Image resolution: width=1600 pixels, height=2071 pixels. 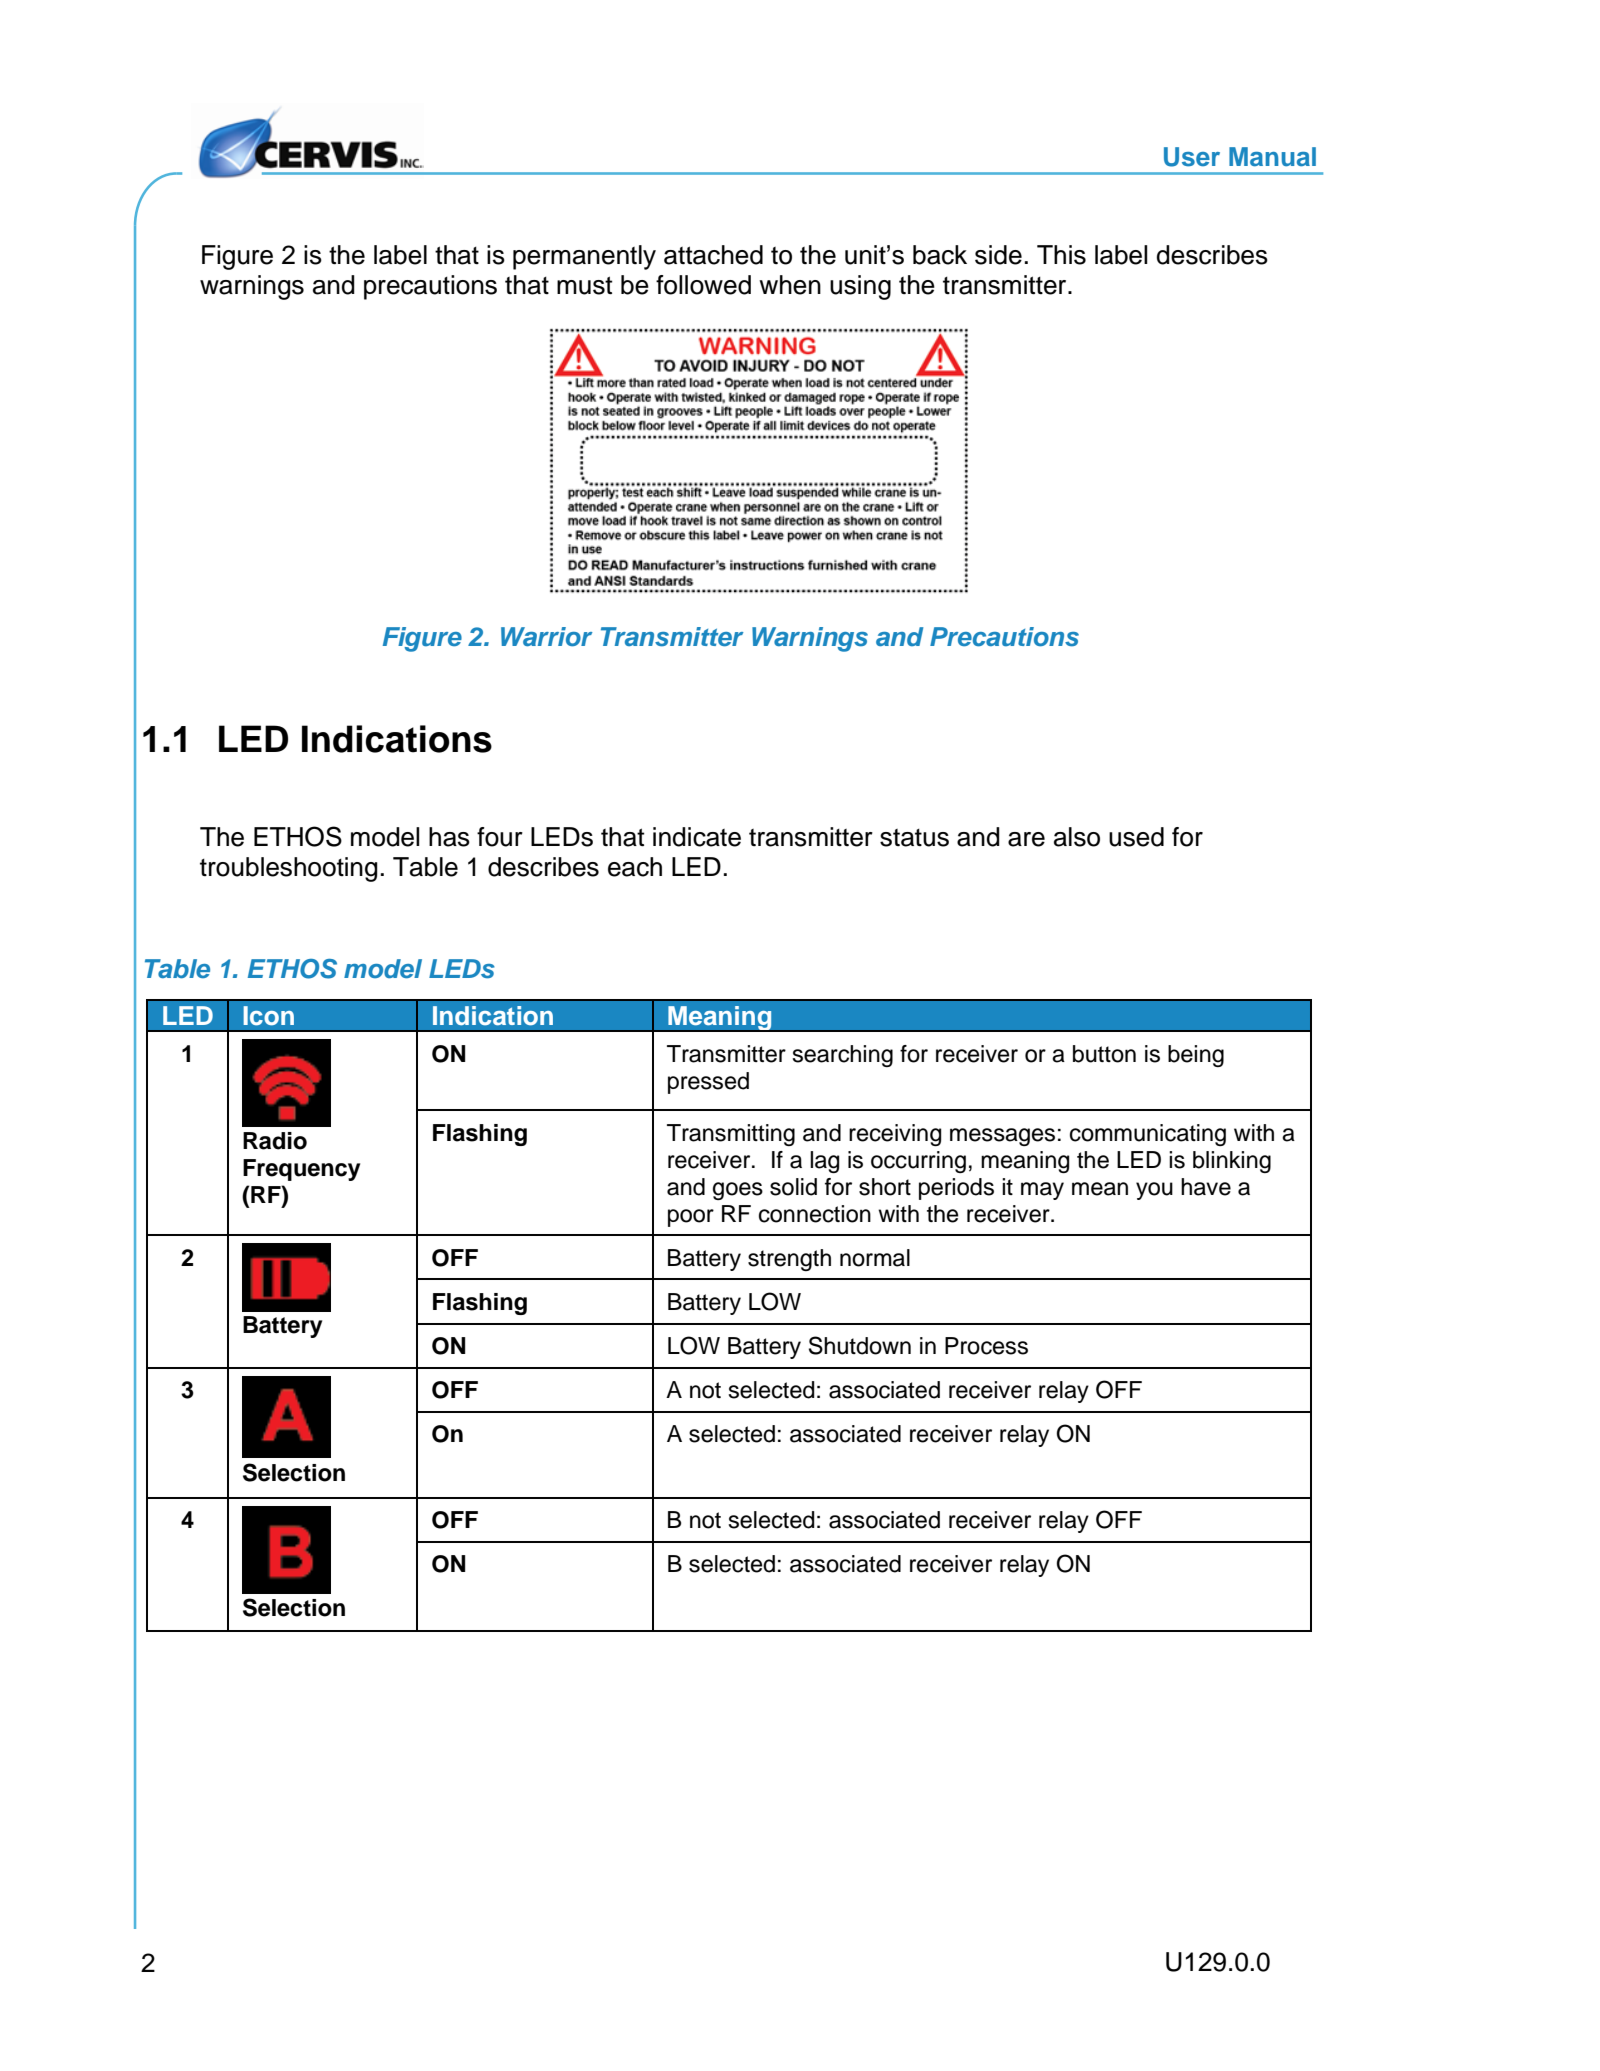 I want to click on used, so click(x=1136, y=837).
